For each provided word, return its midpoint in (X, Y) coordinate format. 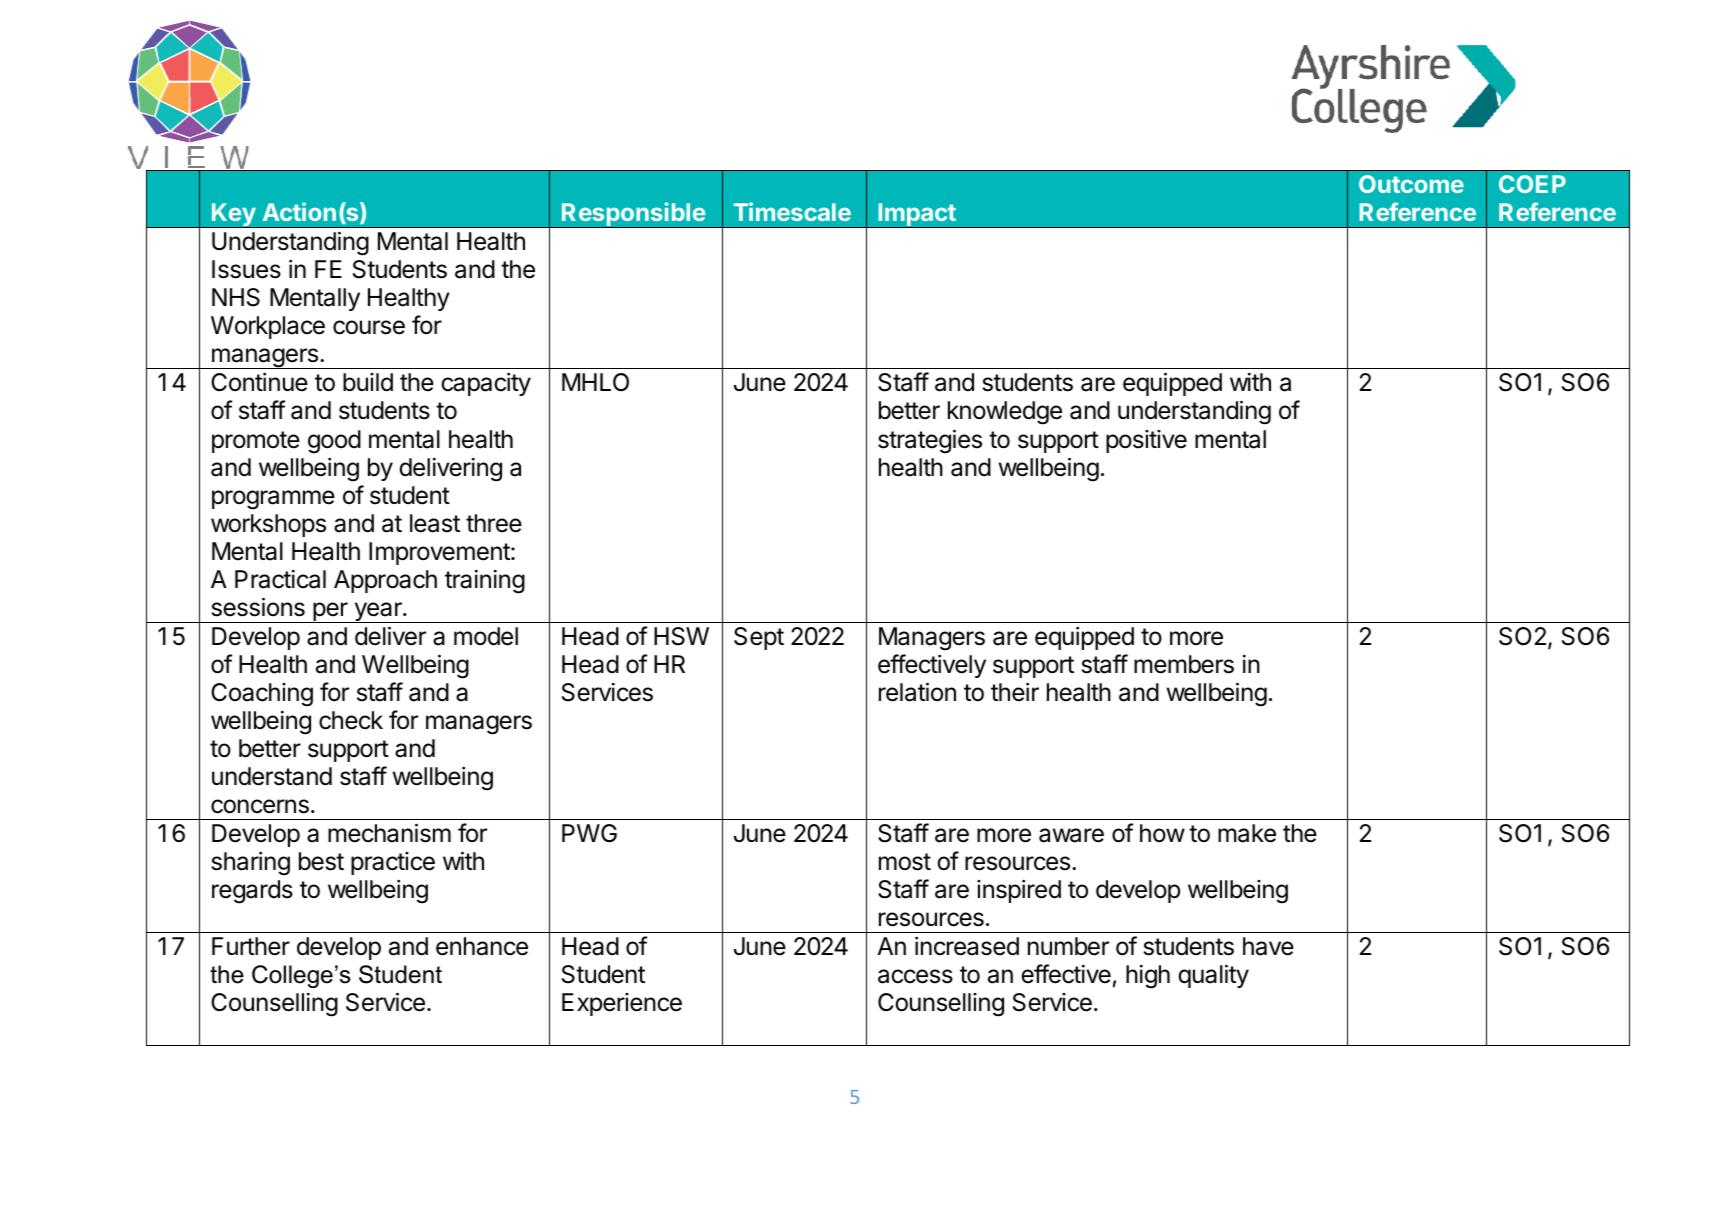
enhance (482, 946)
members (1184, 664)
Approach (385, 581)
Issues (246, 269)
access (915, 976)
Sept (759, 638)
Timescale (792, 211)
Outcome (1411, 184)
